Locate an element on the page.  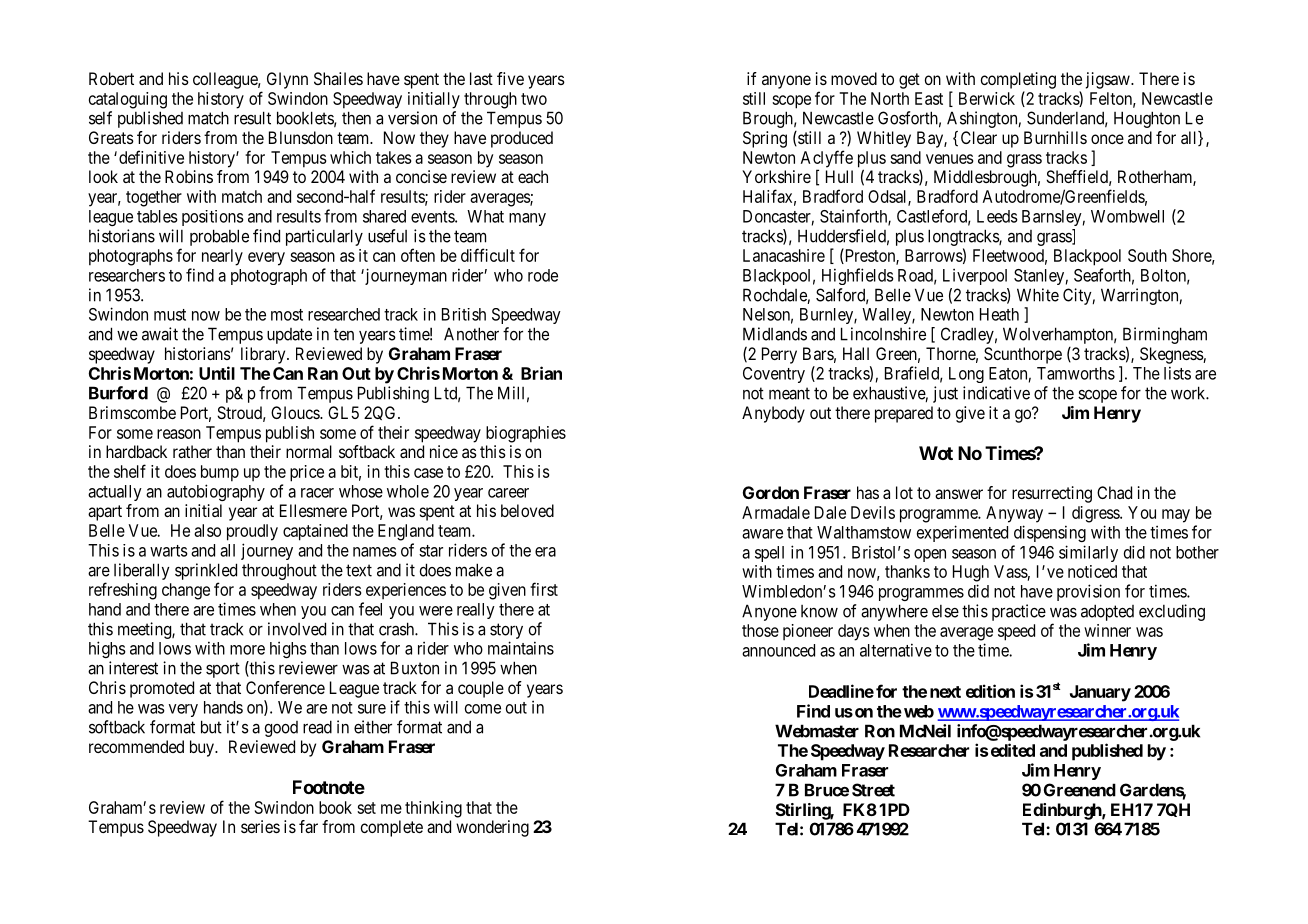
completing is located at coordinates (1018, 80).
